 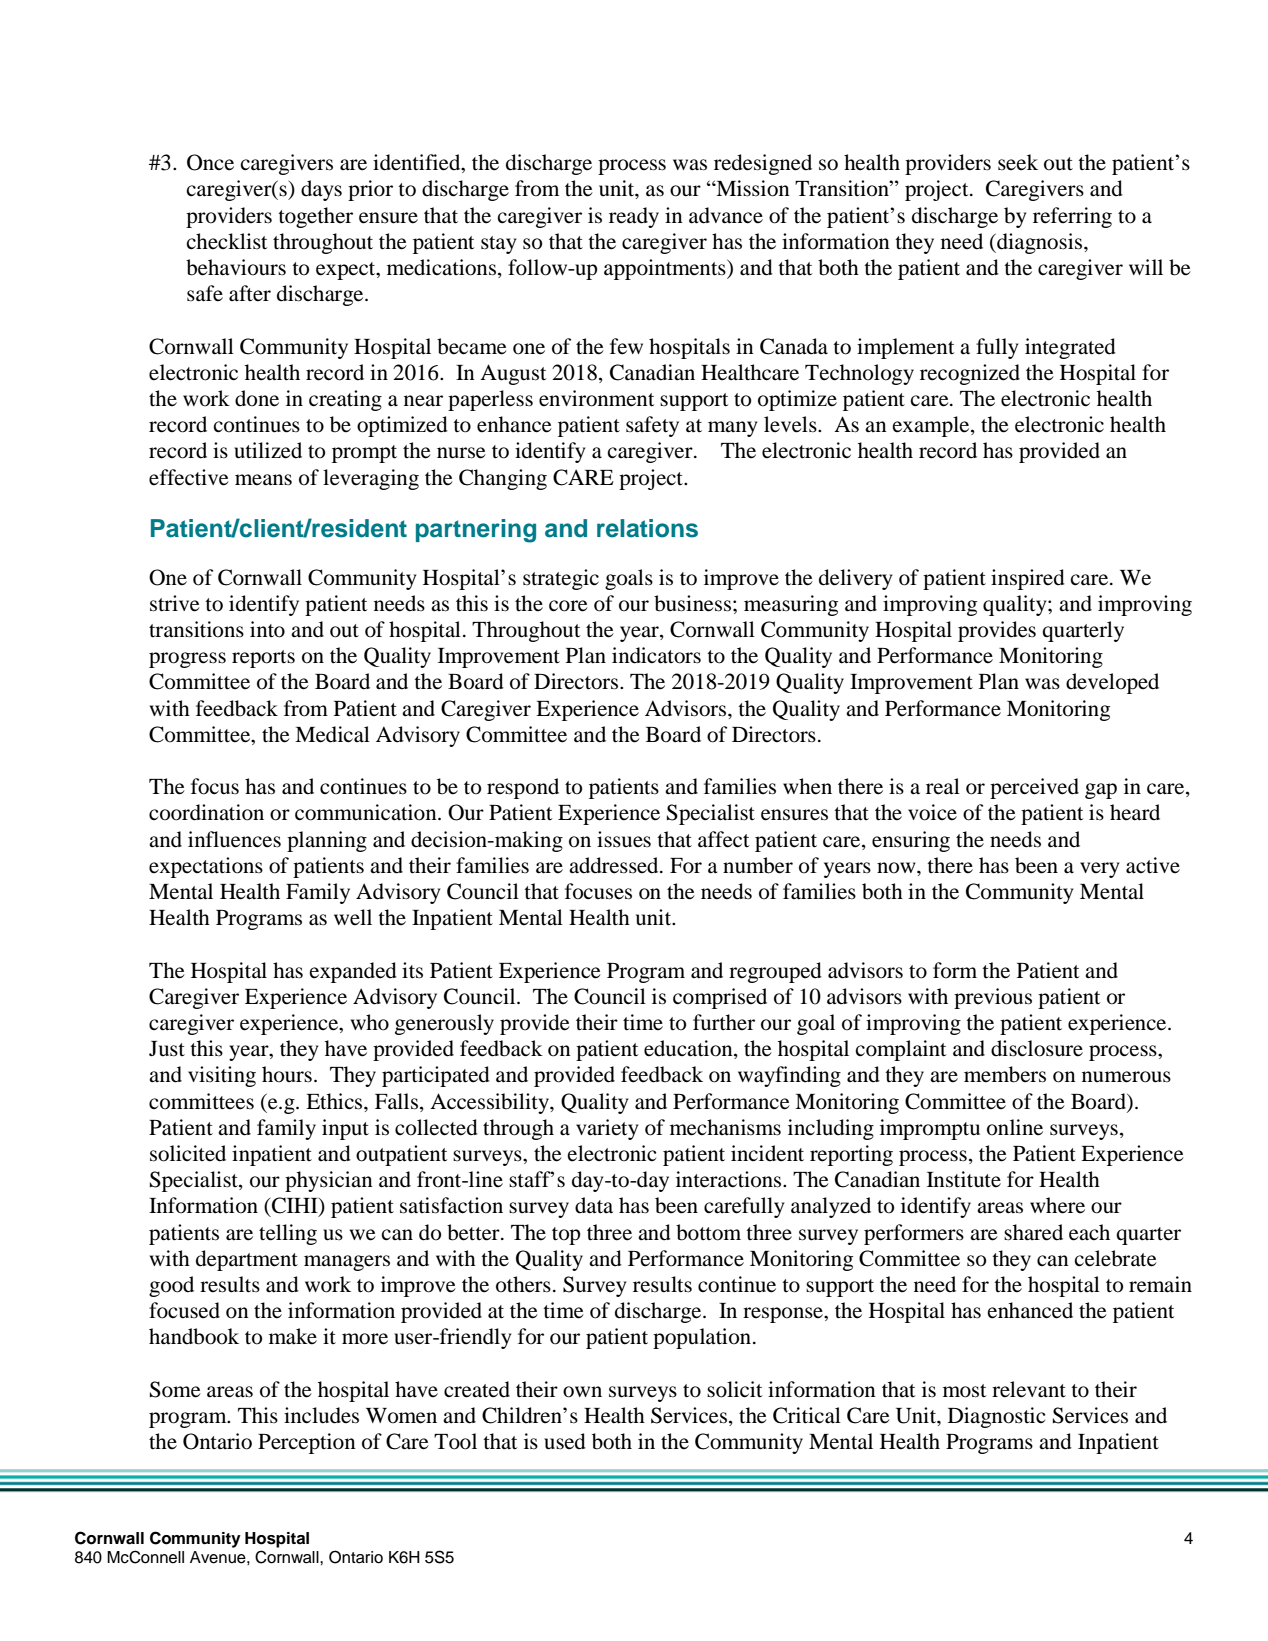 What do you see at coordinates (263, 659) in the image?
I see `reports` at bounding box center [263, 659].
